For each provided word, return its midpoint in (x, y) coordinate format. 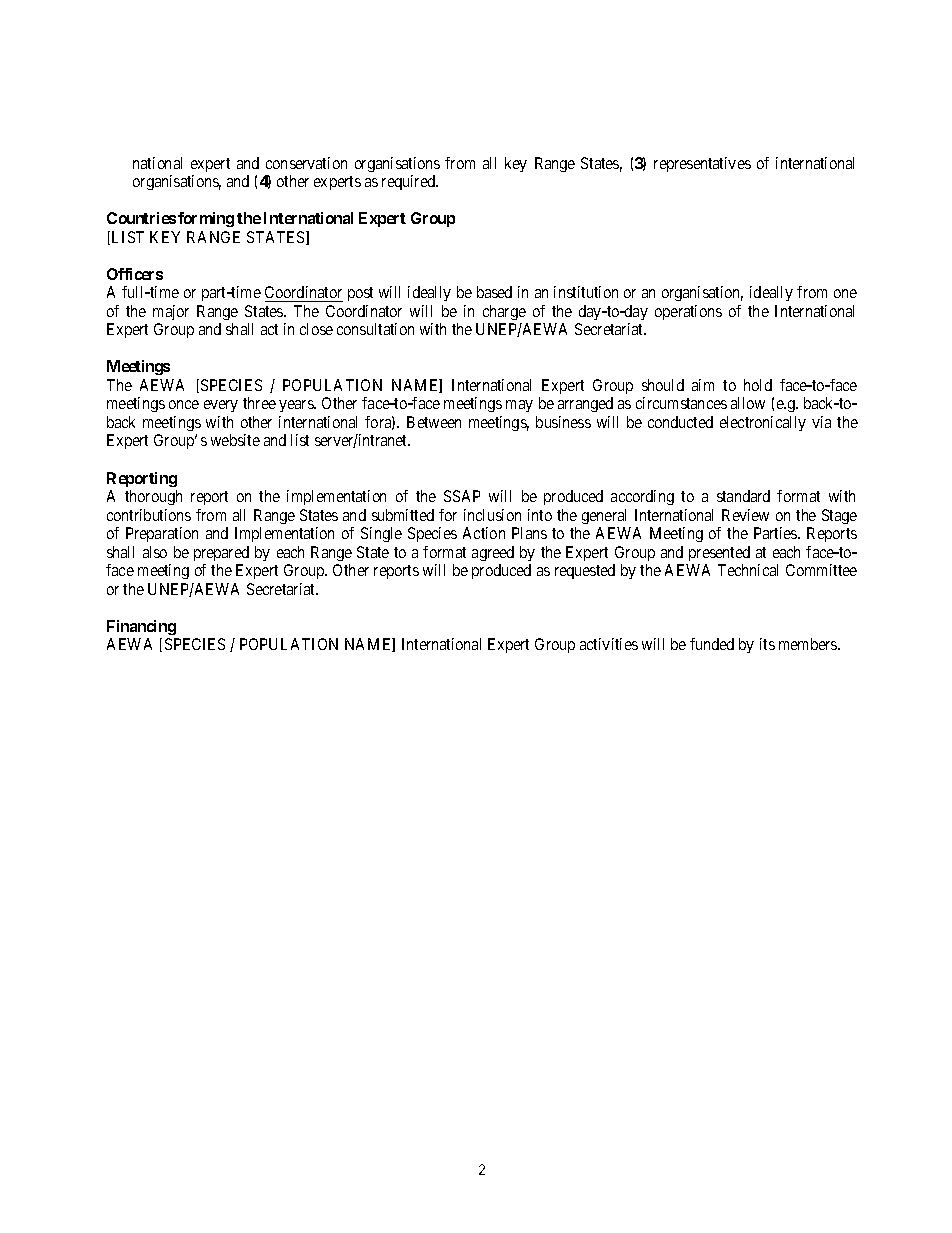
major (171, 312)
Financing (141, 627)
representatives (702, 164)
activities (609, 644)
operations (688, 312)
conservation (306, 163)
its (767, 644)
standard (743, 496)
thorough (153, 497)
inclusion (492, 515)
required (410, 182)
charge (504, 312)
